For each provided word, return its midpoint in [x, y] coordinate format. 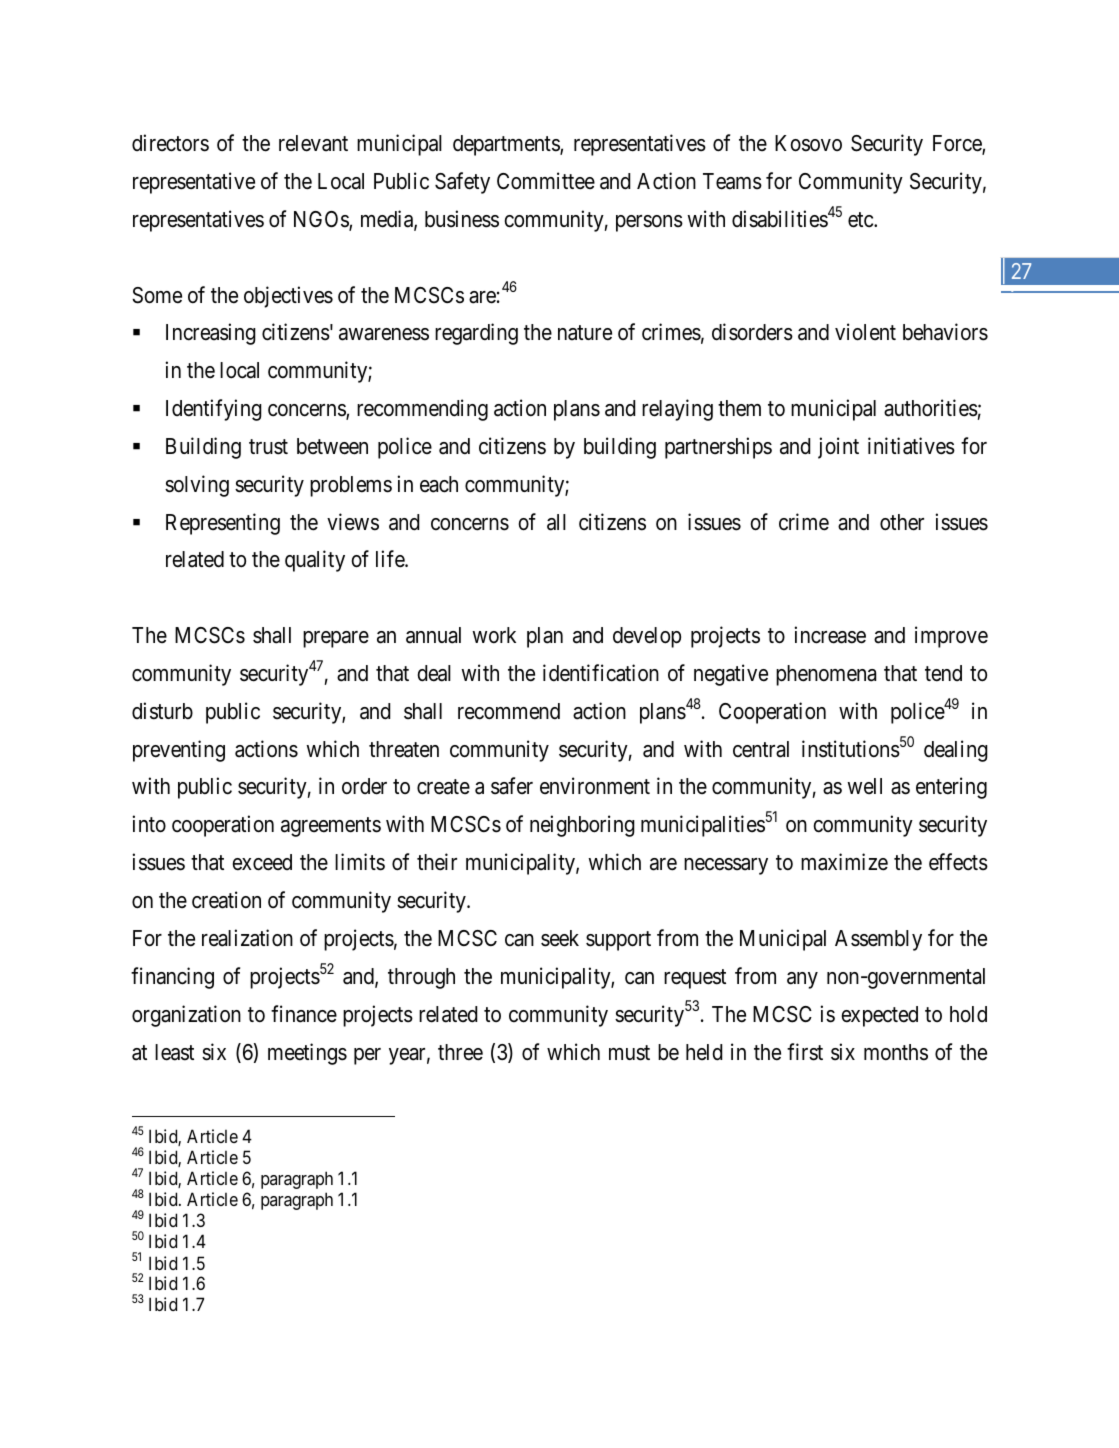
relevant [313, 143]
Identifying [214, 410]
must [629, 1053]
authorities [931, 408]
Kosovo [808, 143]
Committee [546, 181]
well [864, 786]
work [494, 635]
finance [304, 1014]
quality [315, 561]
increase [830, 635]
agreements [331, 827]
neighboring [582, 826]
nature [585, 333]
